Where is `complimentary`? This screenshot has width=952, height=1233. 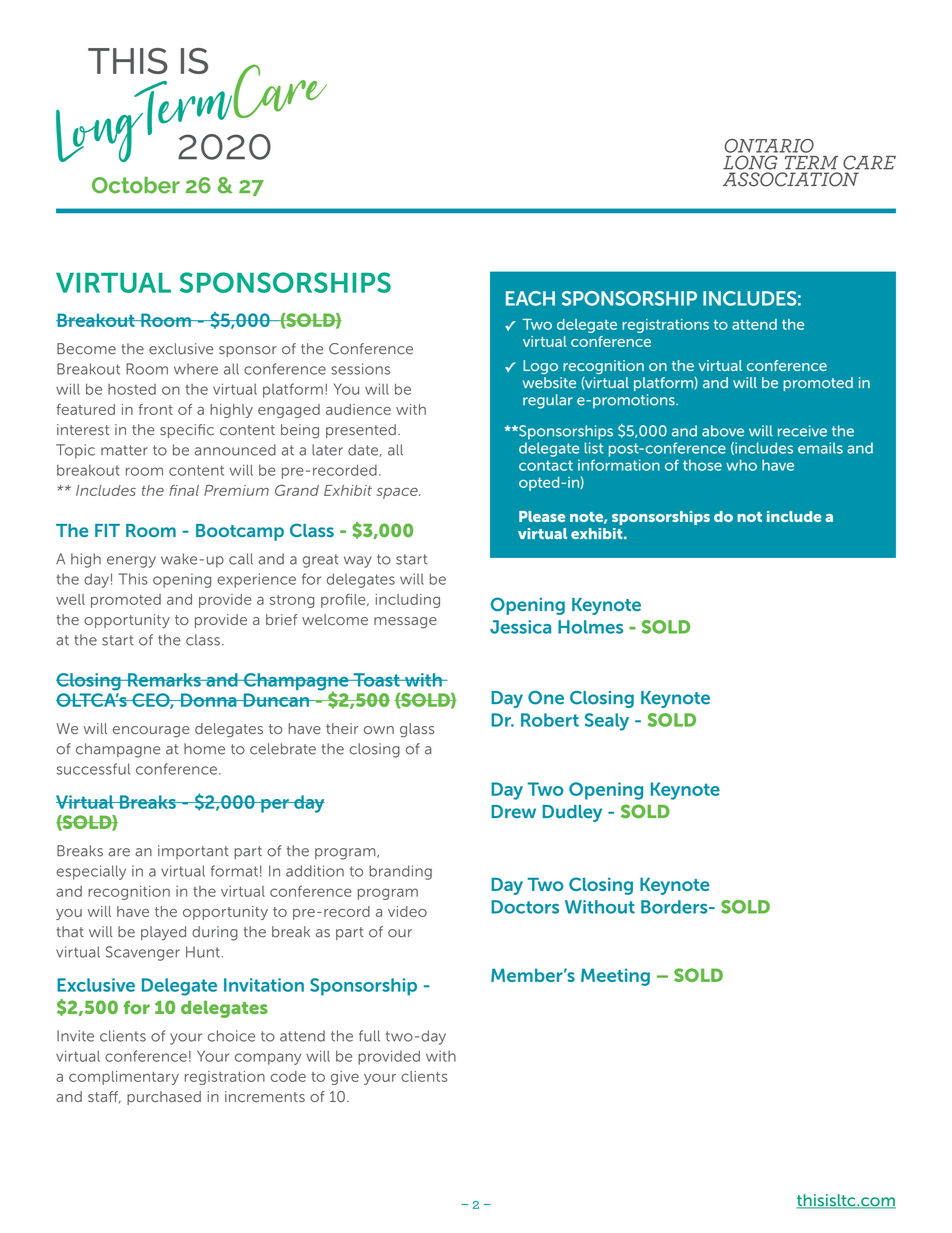 complimentary is located at coordinates (124, 1078).
